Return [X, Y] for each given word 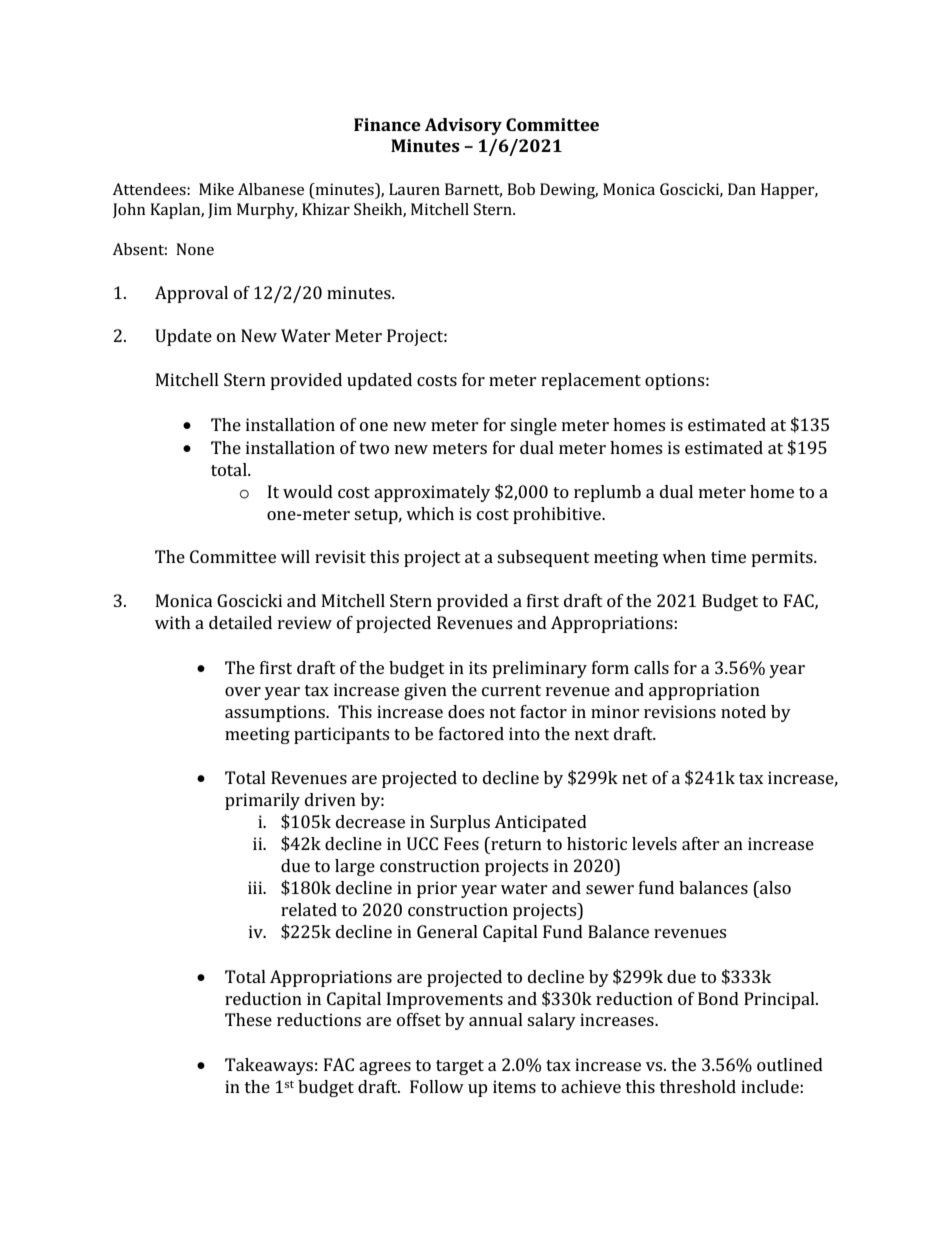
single [533, 426]
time [728, 556]
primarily [262, 801]
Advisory [463, 126]
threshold [698, 1086]
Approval [191, 294]
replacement [591, 381]
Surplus [460, 823]
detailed [240, 622]
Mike [216, 189]
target [460, 1067]
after [701, 843]
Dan [742, 189]
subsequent [543, 558]
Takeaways [269, 1066]
